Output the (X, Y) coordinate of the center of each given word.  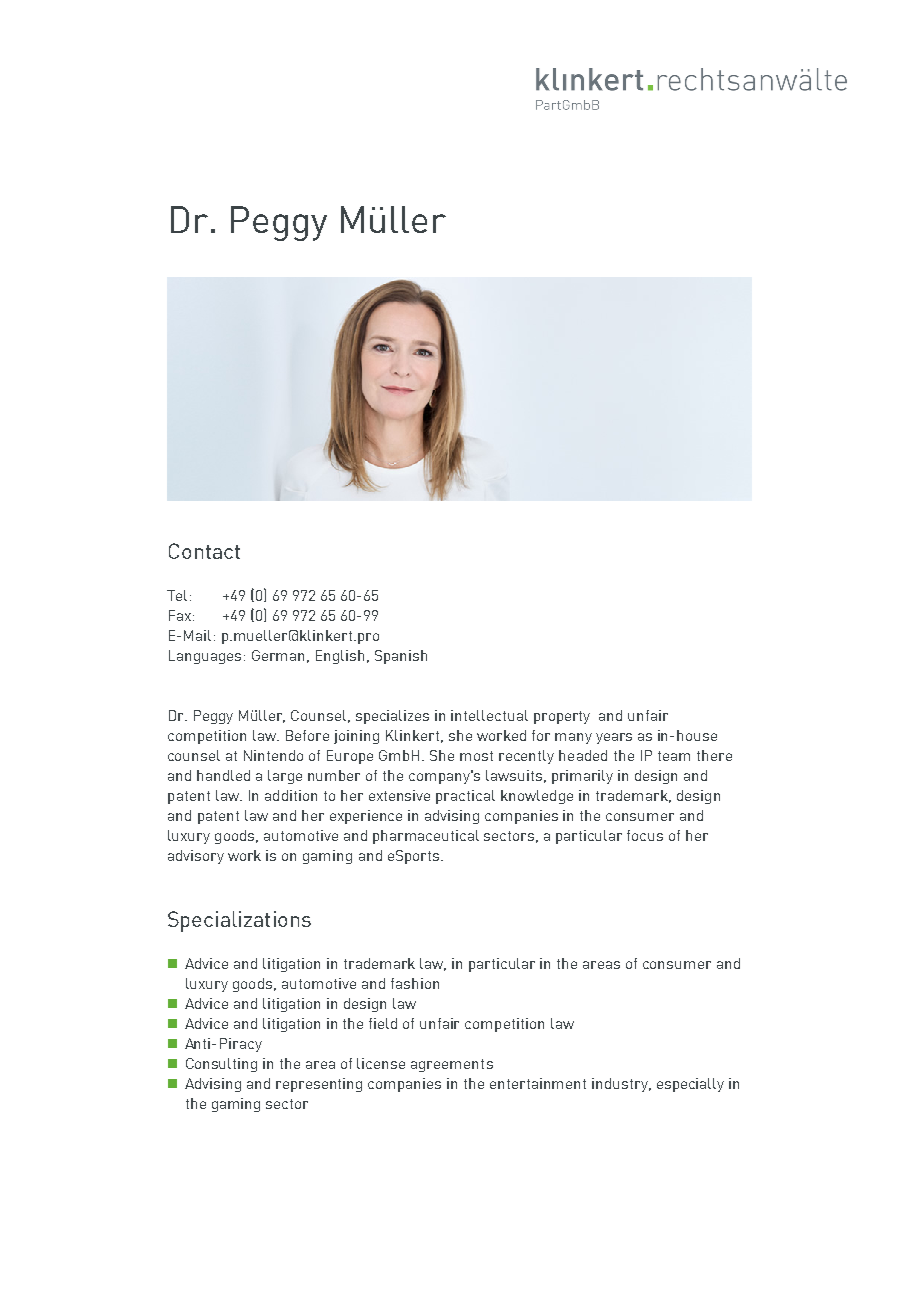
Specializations (239, 921)
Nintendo (273, 755)
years (614, 738)
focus (645, 835)
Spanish (401, 657)
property (562, 717)
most (476, 756)
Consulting (221, 1065)
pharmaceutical (426, 837)
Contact (204, 551)
